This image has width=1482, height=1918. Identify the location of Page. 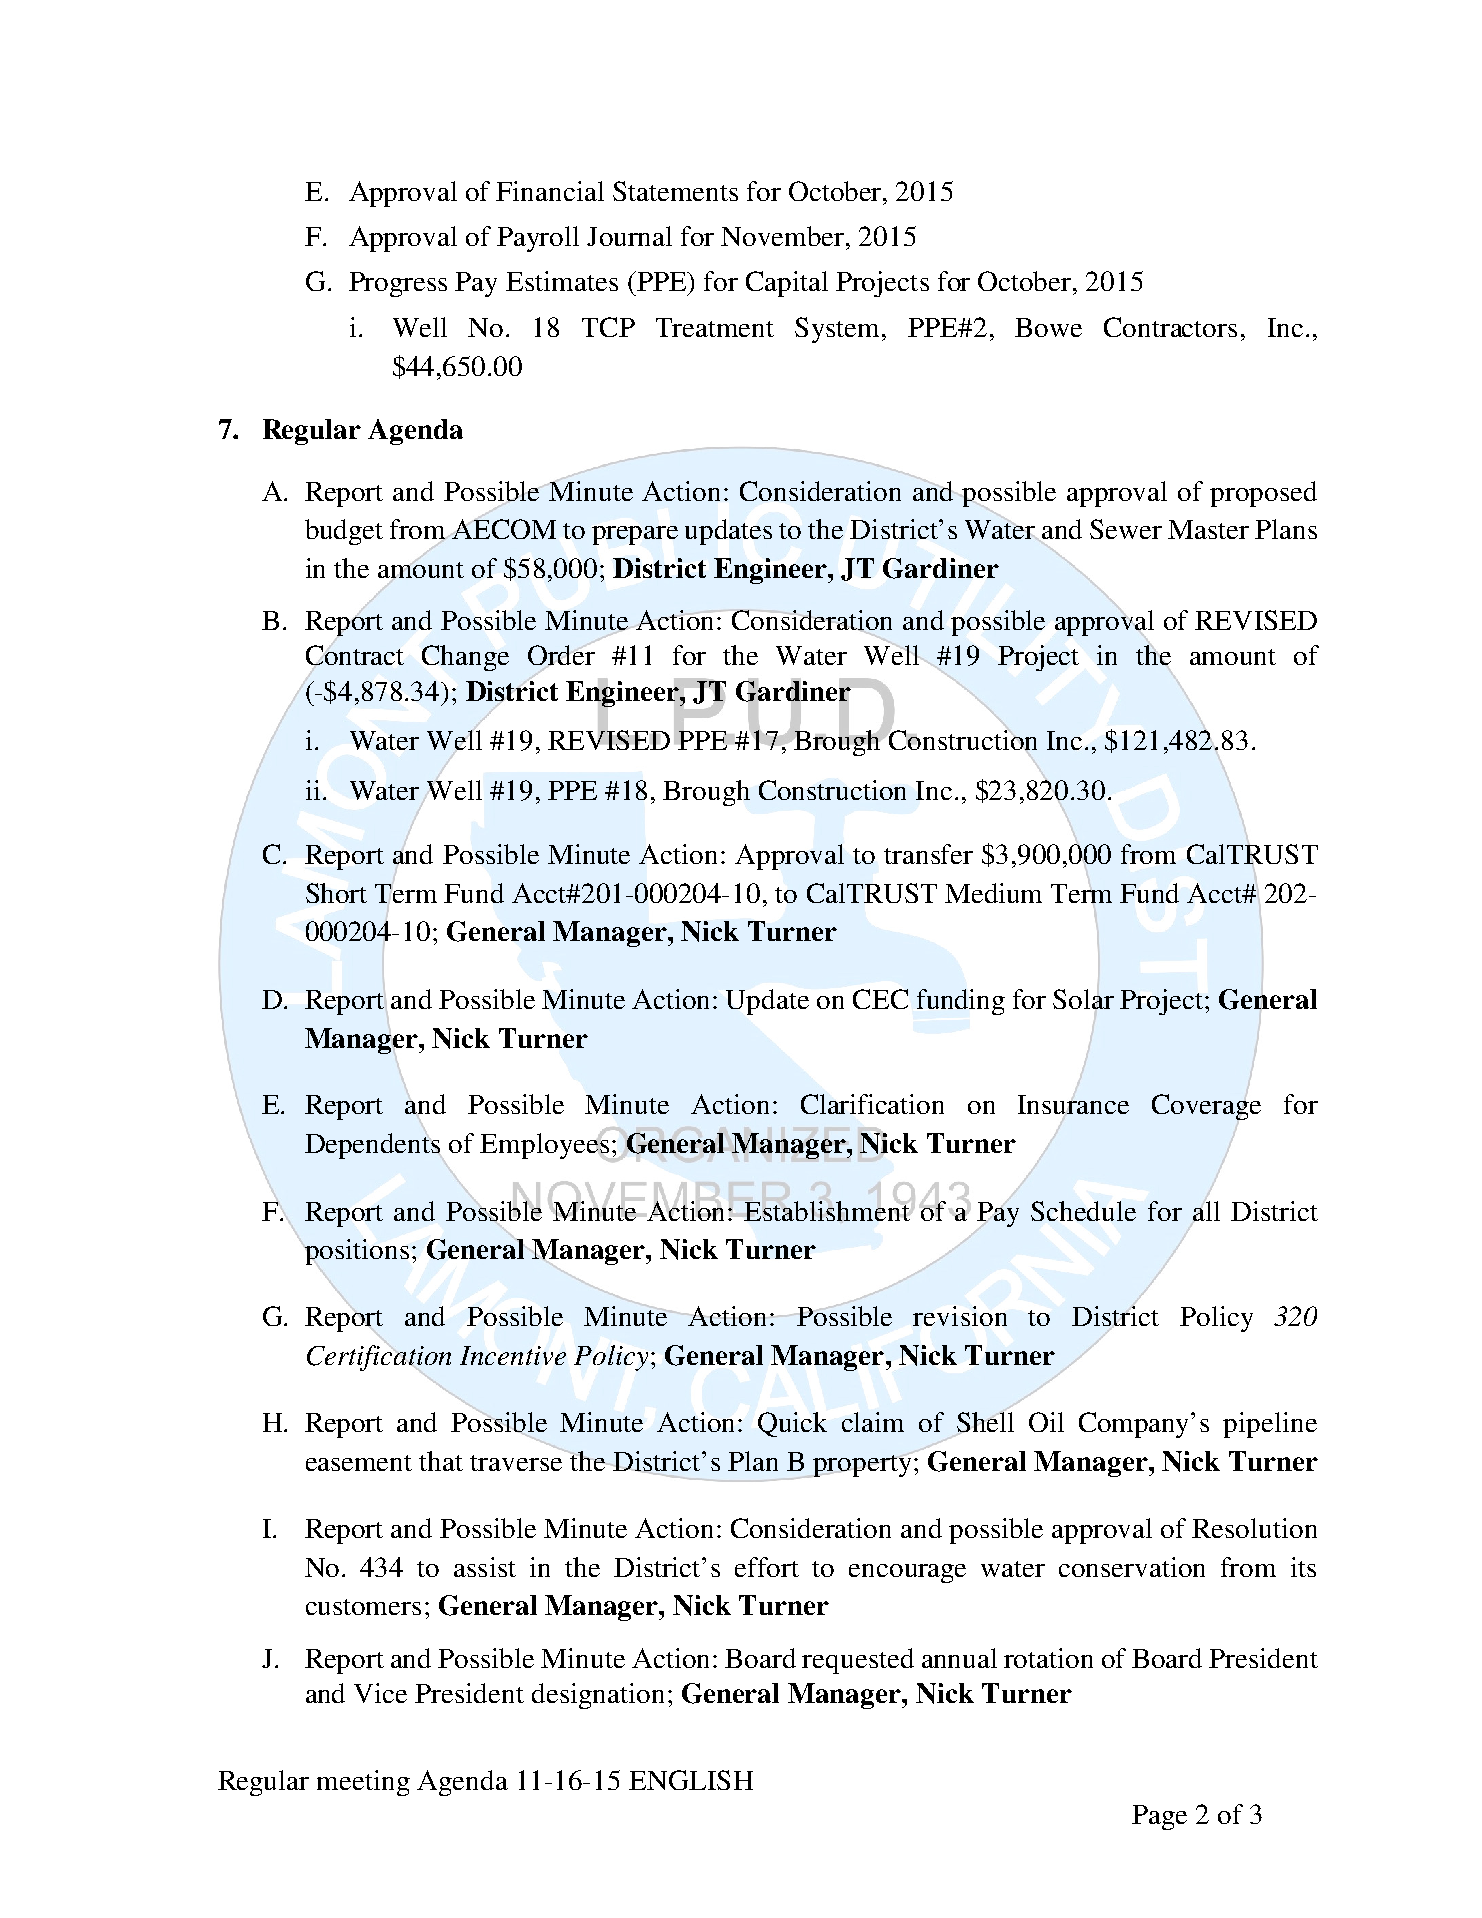
(1159, 1817).
